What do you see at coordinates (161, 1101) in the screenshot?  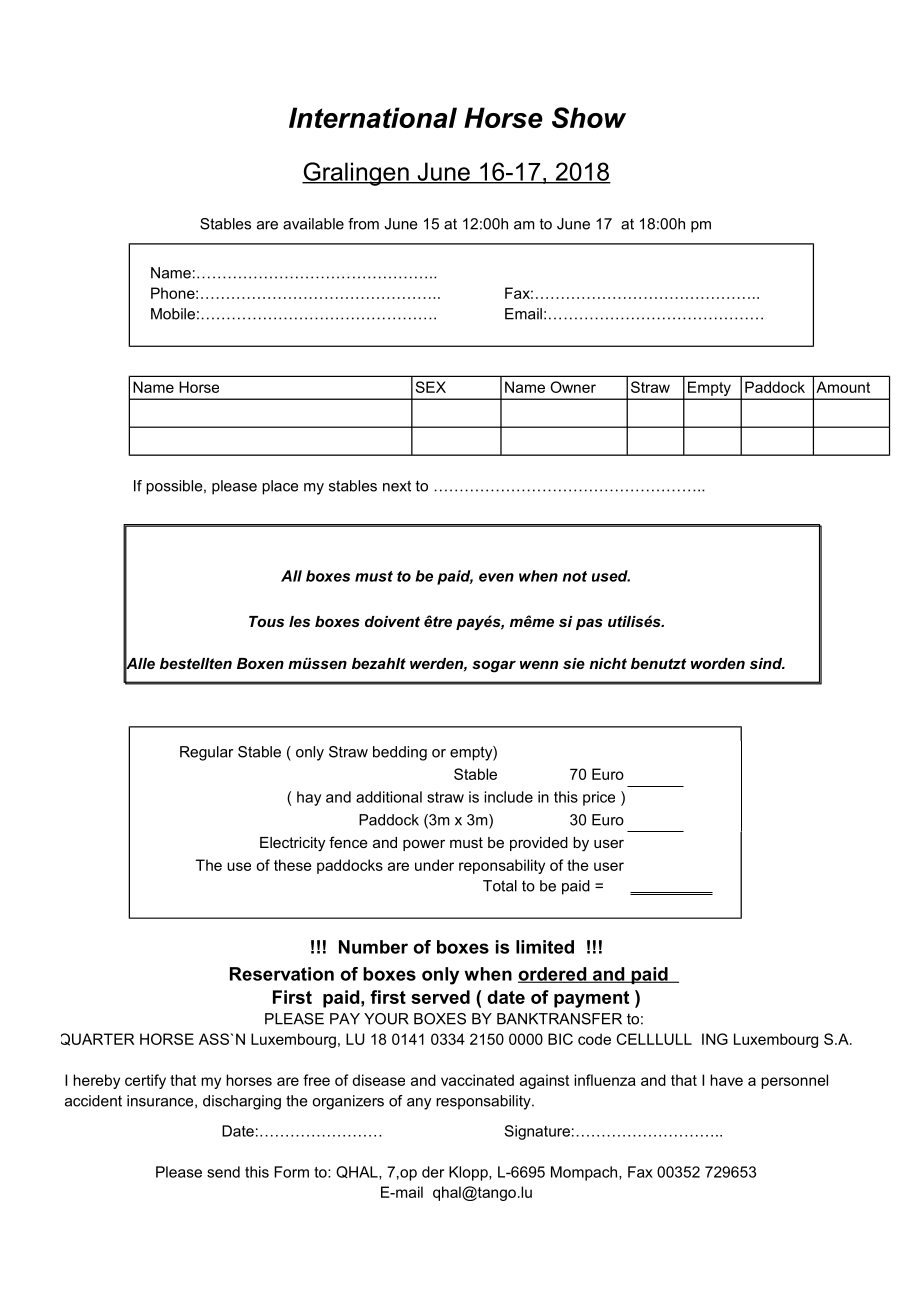 I see `insurance` at bounding box center [161, 1101].
